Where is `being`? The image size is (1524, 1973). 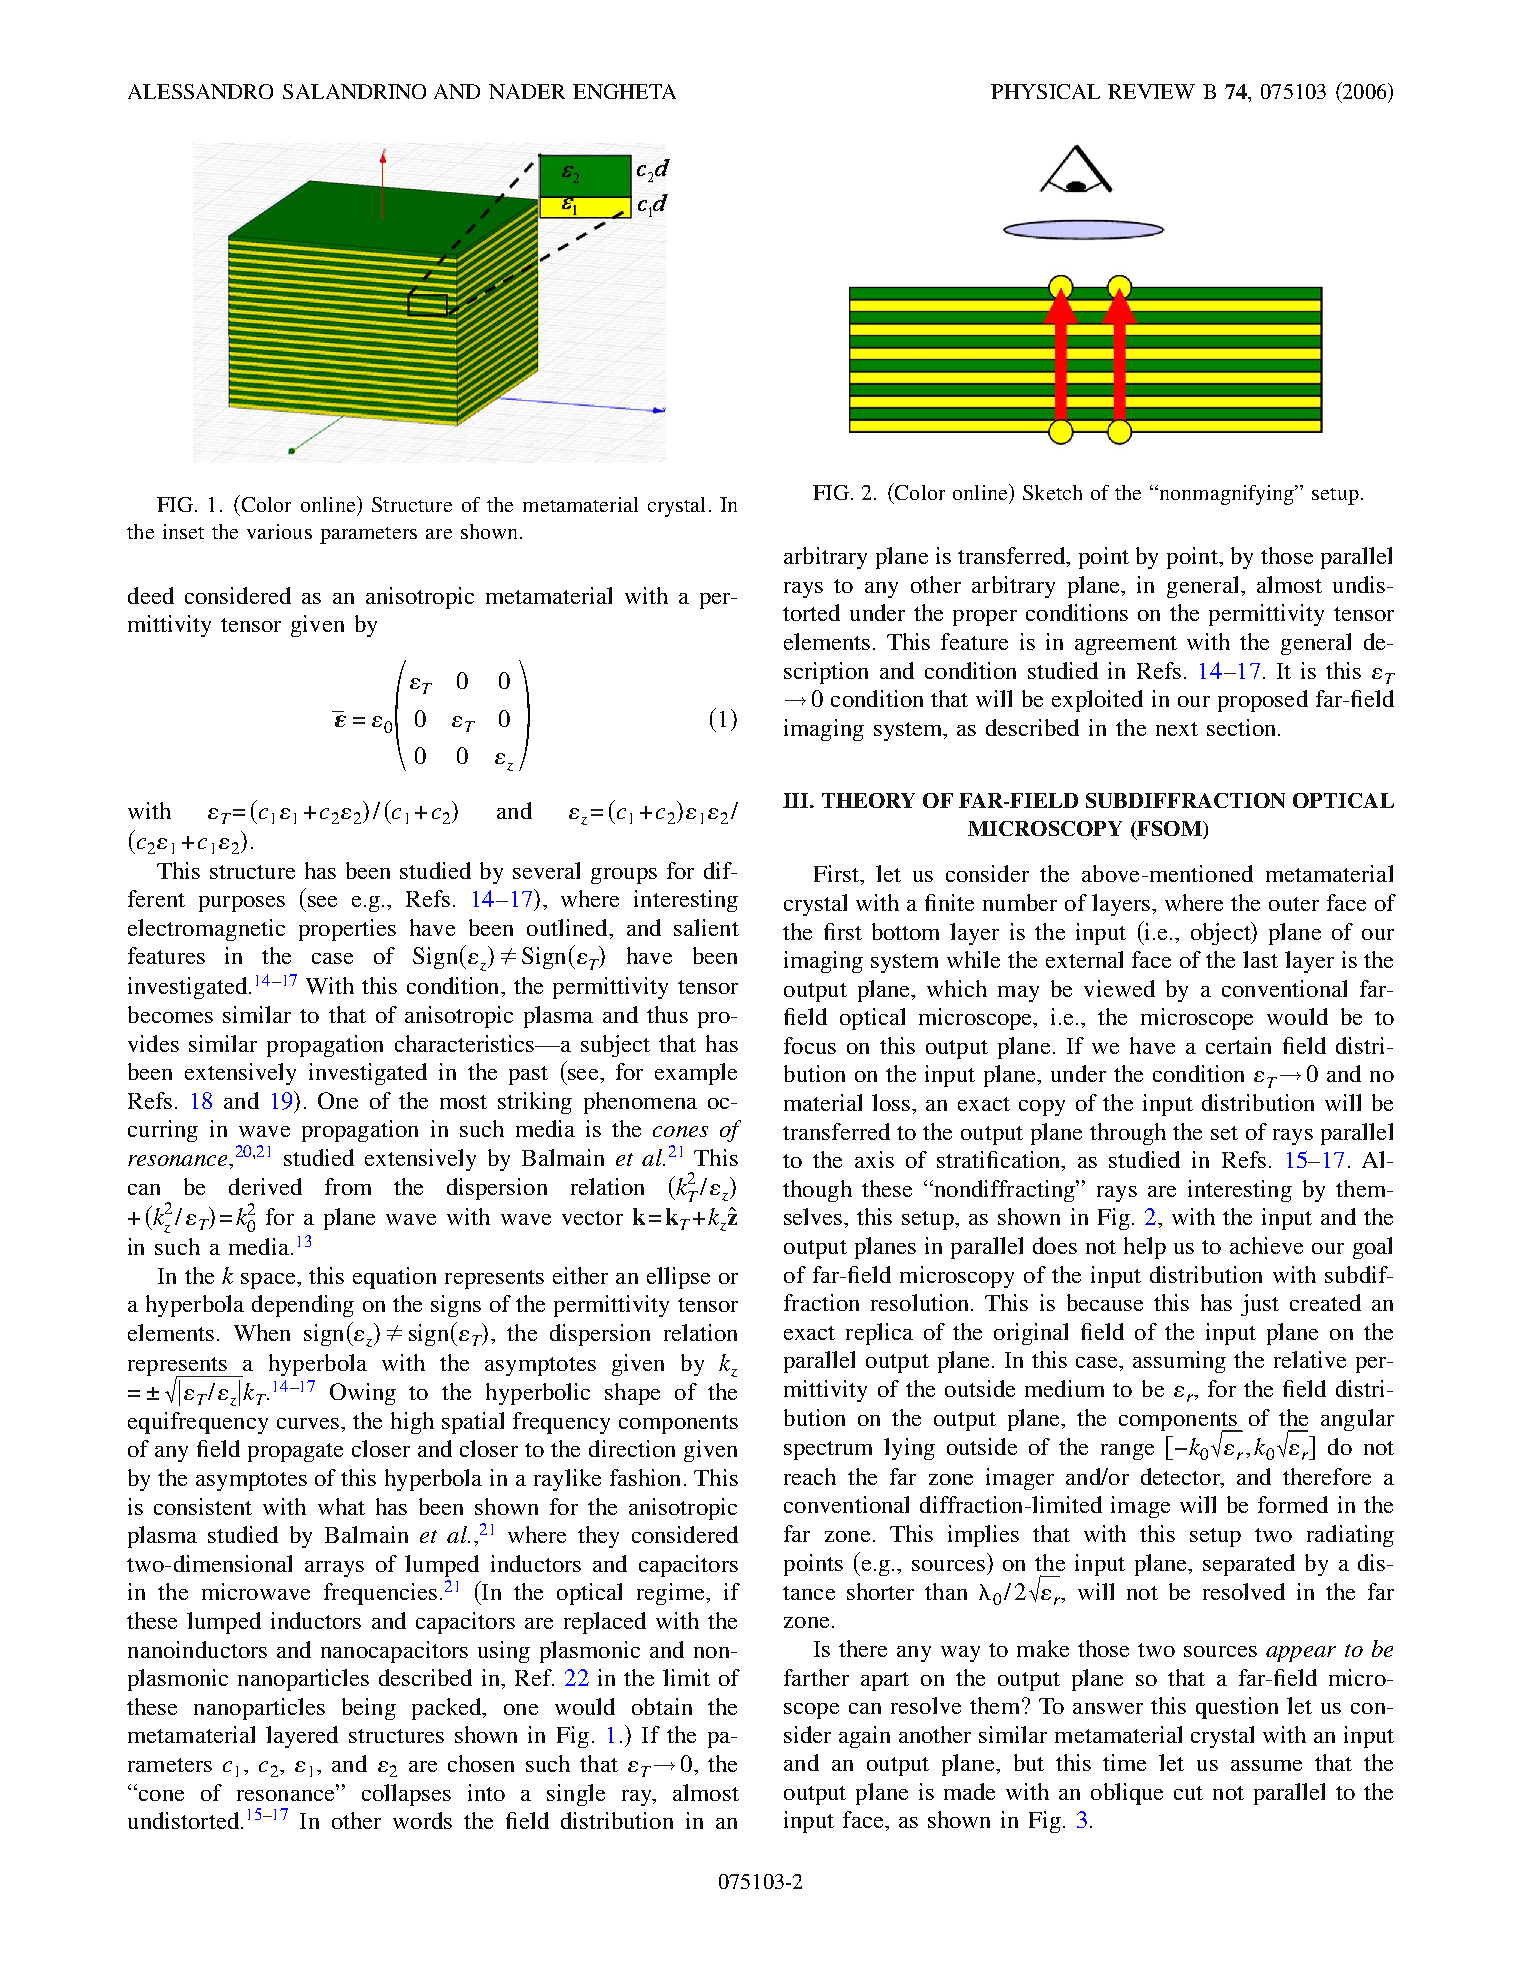 being is located at coordinates (369, 1709).
